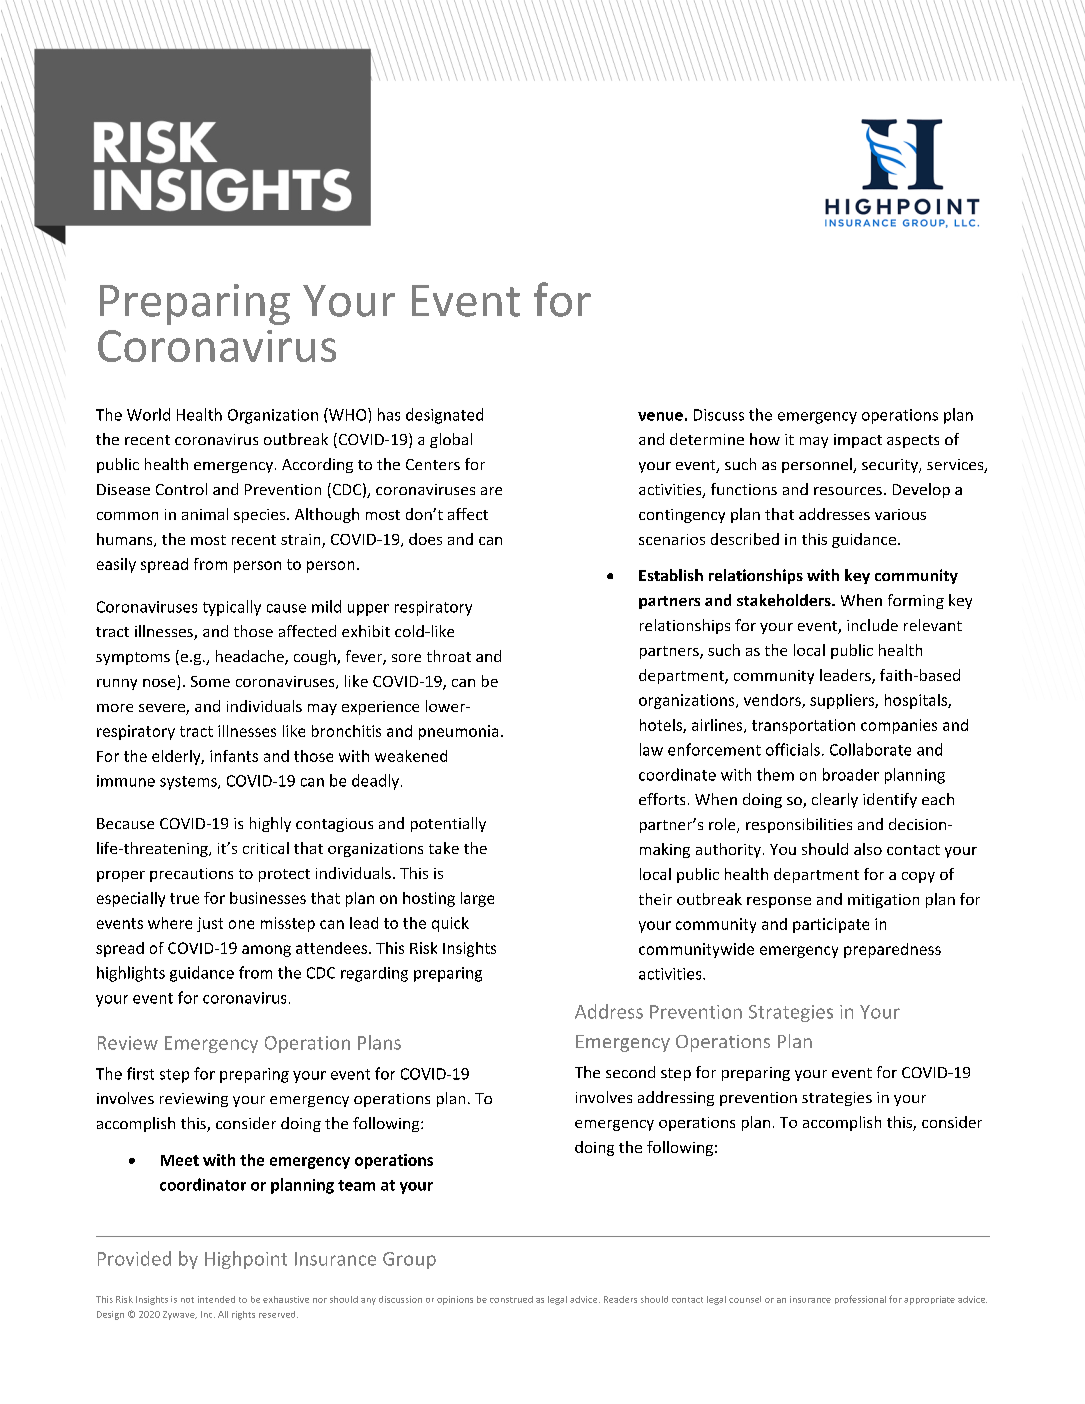 This document has width=1085, height=1404. I want to click on transportation, so click(803, 726).
